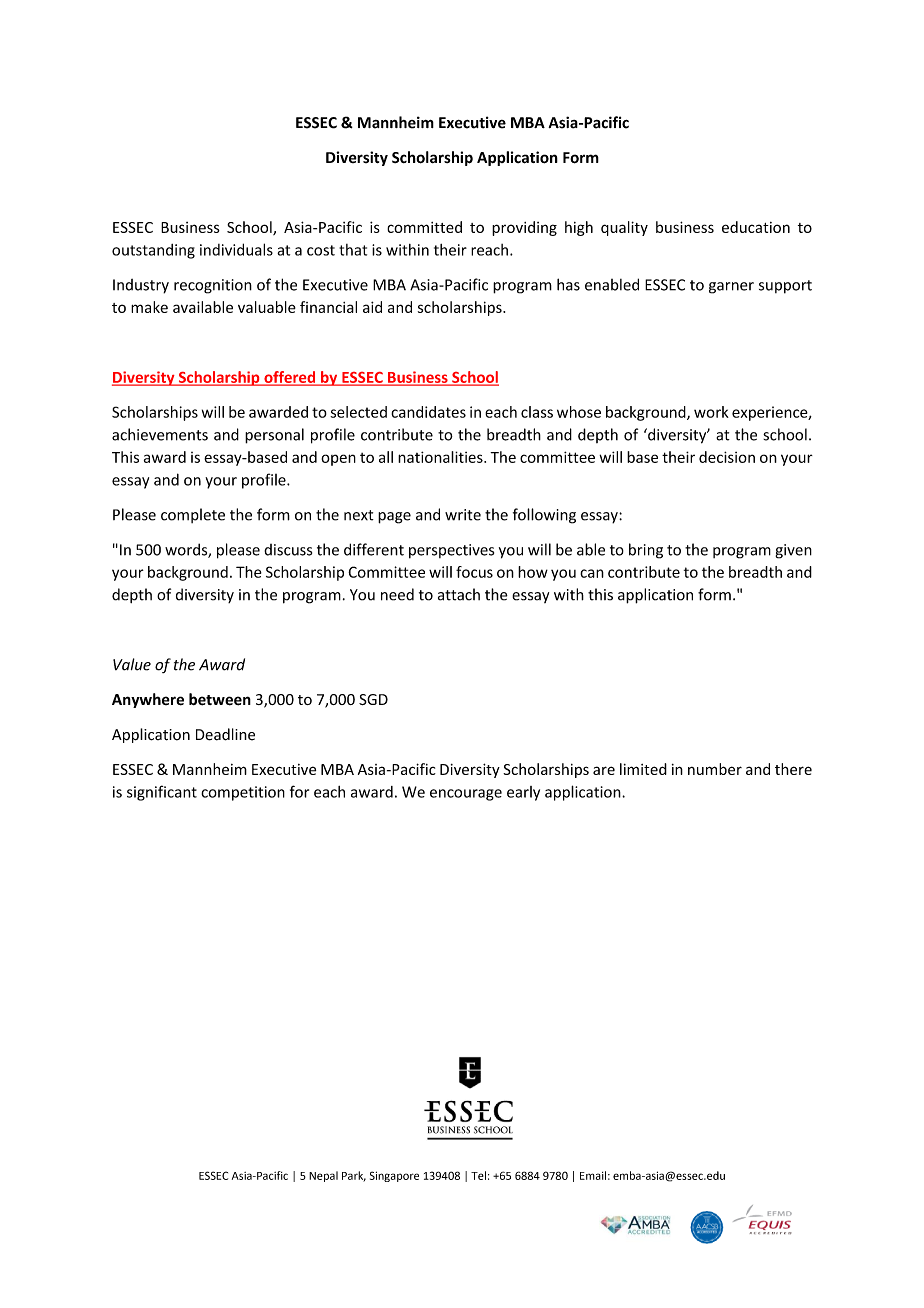 The height and width of the document is (1308, 924). I want to click on individuals, so click(236, 249).
